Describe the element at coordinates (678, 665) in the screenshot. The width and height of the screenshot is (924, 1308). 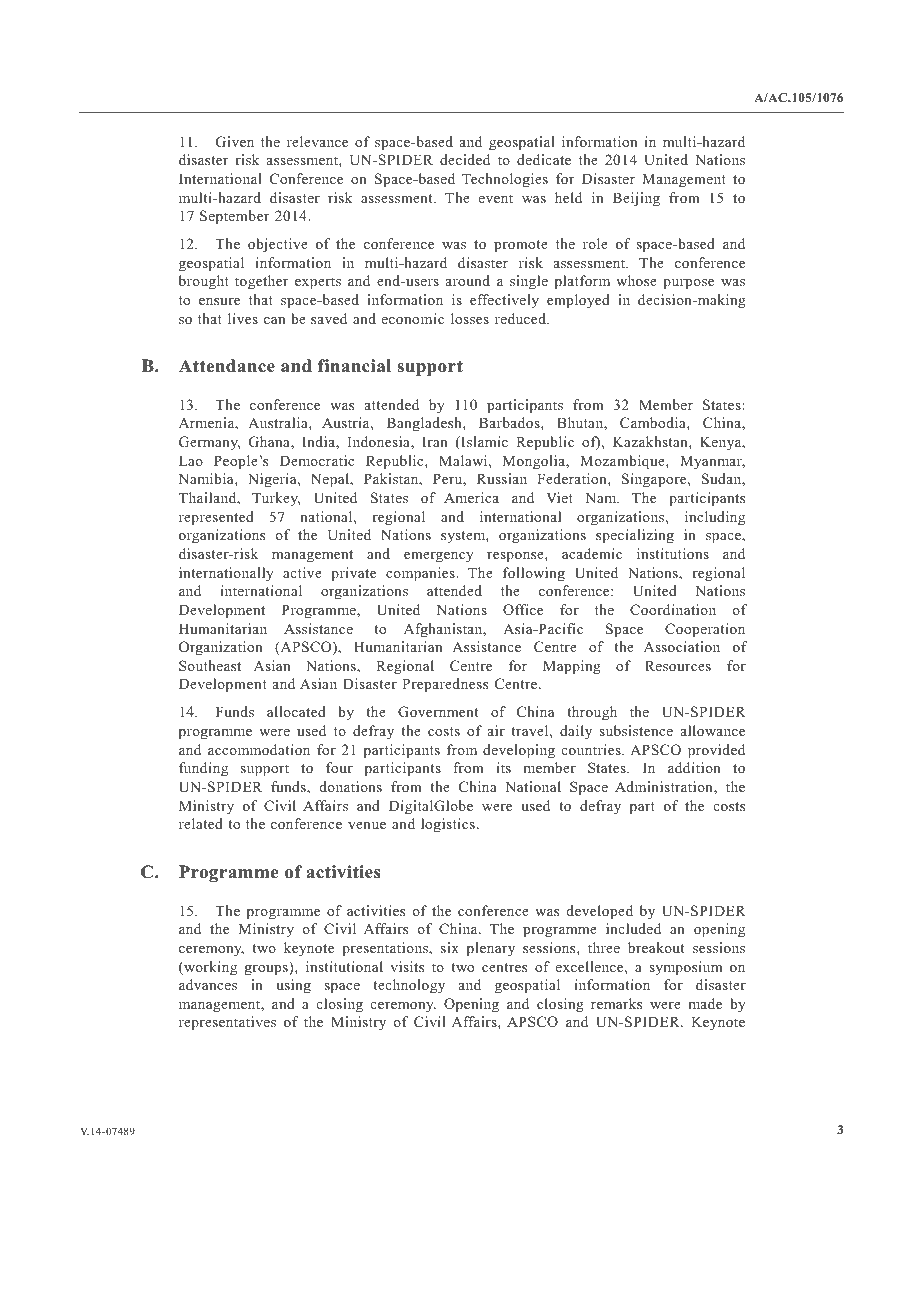
I see `Resources` at that location.
